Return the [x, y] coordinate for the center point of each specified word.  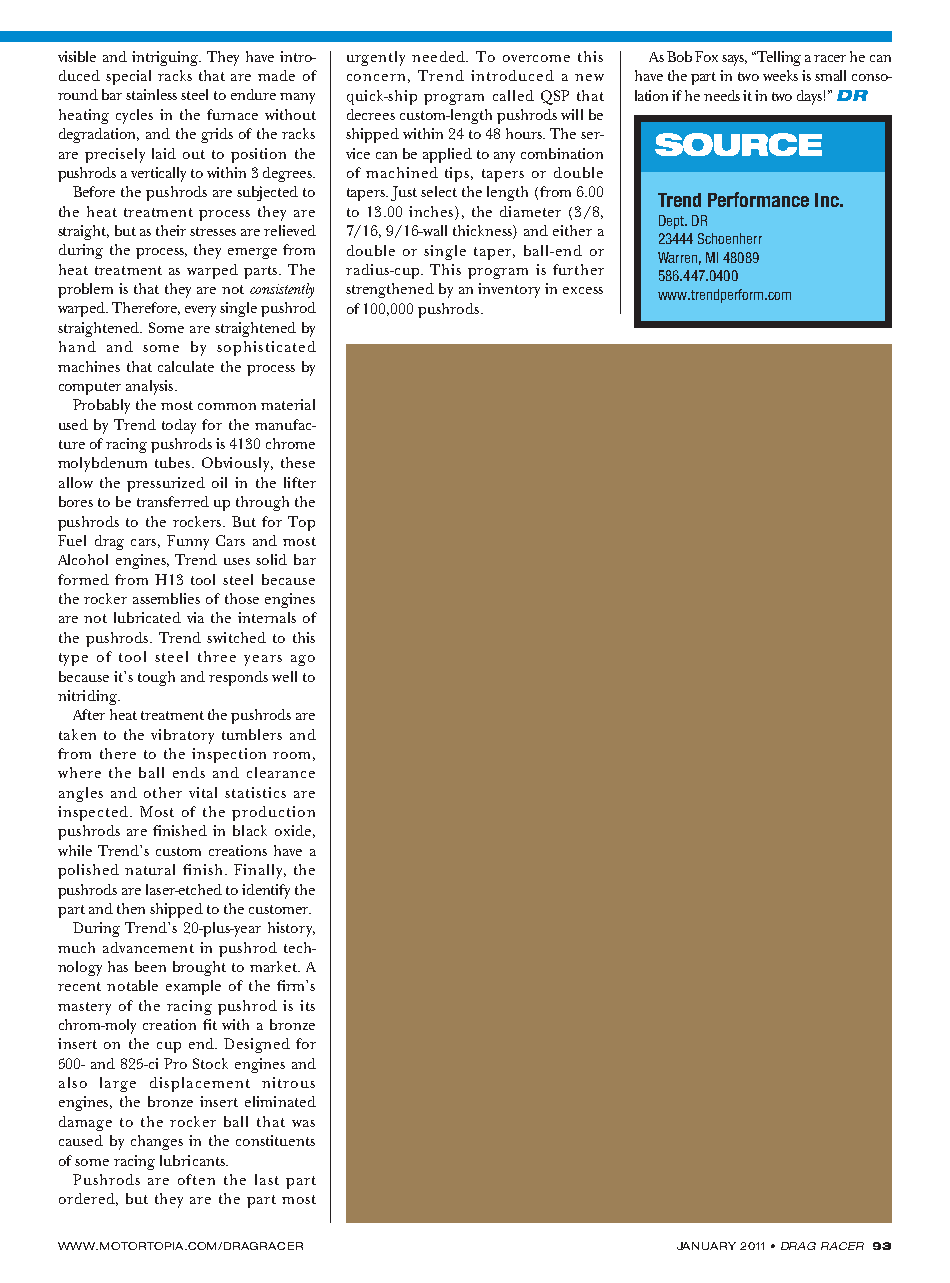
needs [722, 95]
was [303, 1123]
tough [156, 678]
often [196, 1179]
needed [439, 56]
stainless [151, 94]
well [284, 676]
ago [303, 660]
